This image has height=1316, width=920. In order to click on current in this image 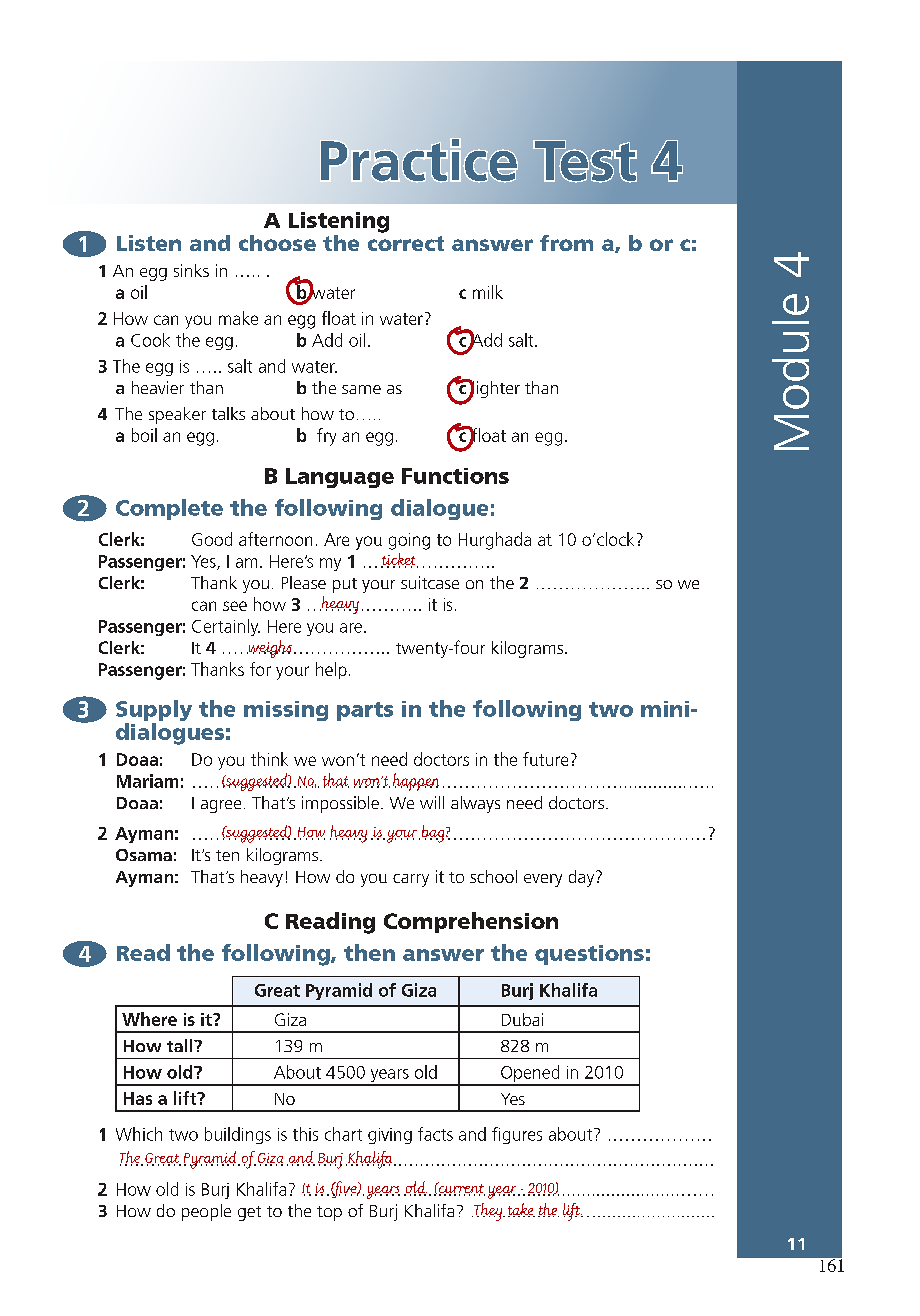, I will do `click(461, 1189)`.
